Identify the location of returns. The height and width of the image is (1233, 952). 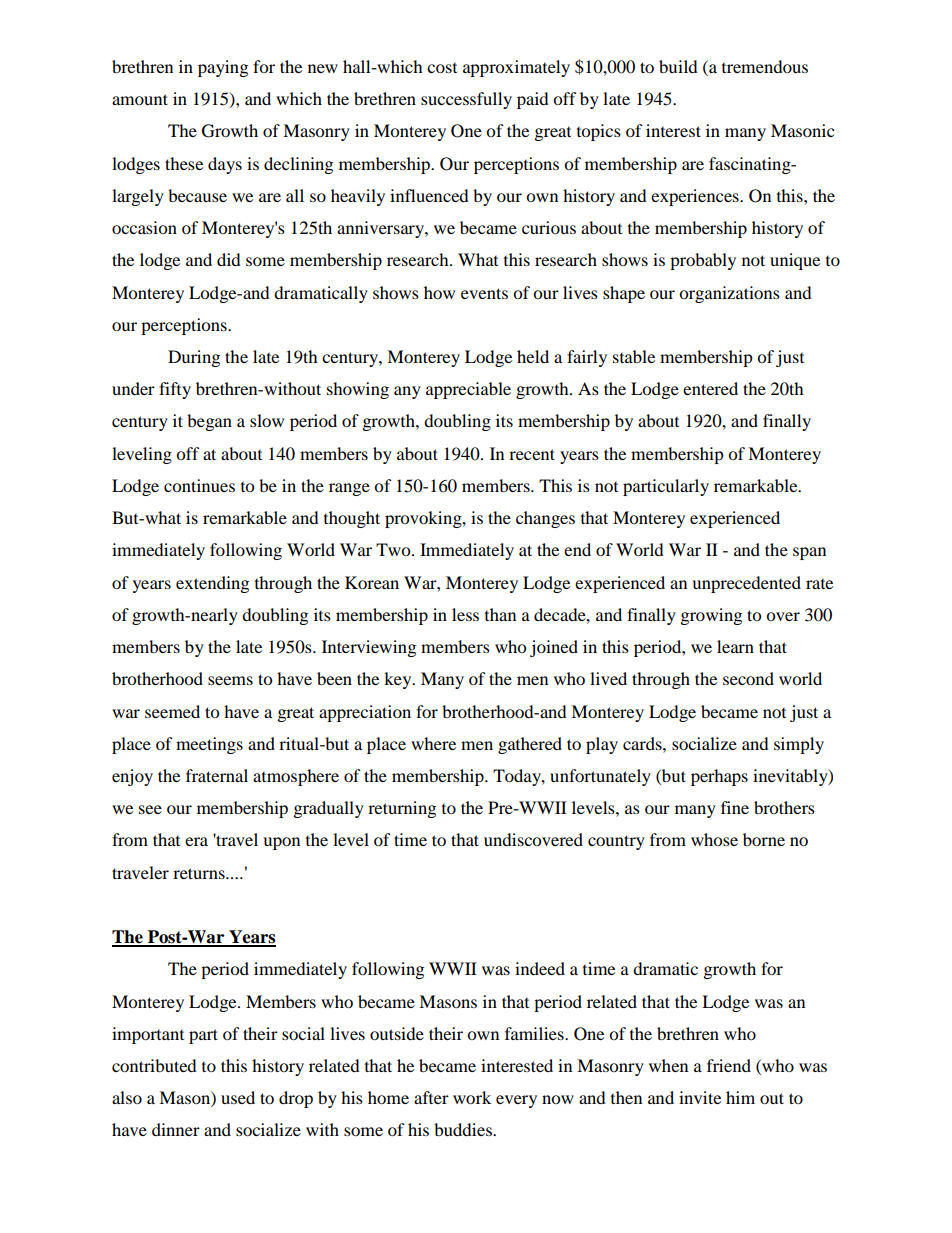
(200, 873).
